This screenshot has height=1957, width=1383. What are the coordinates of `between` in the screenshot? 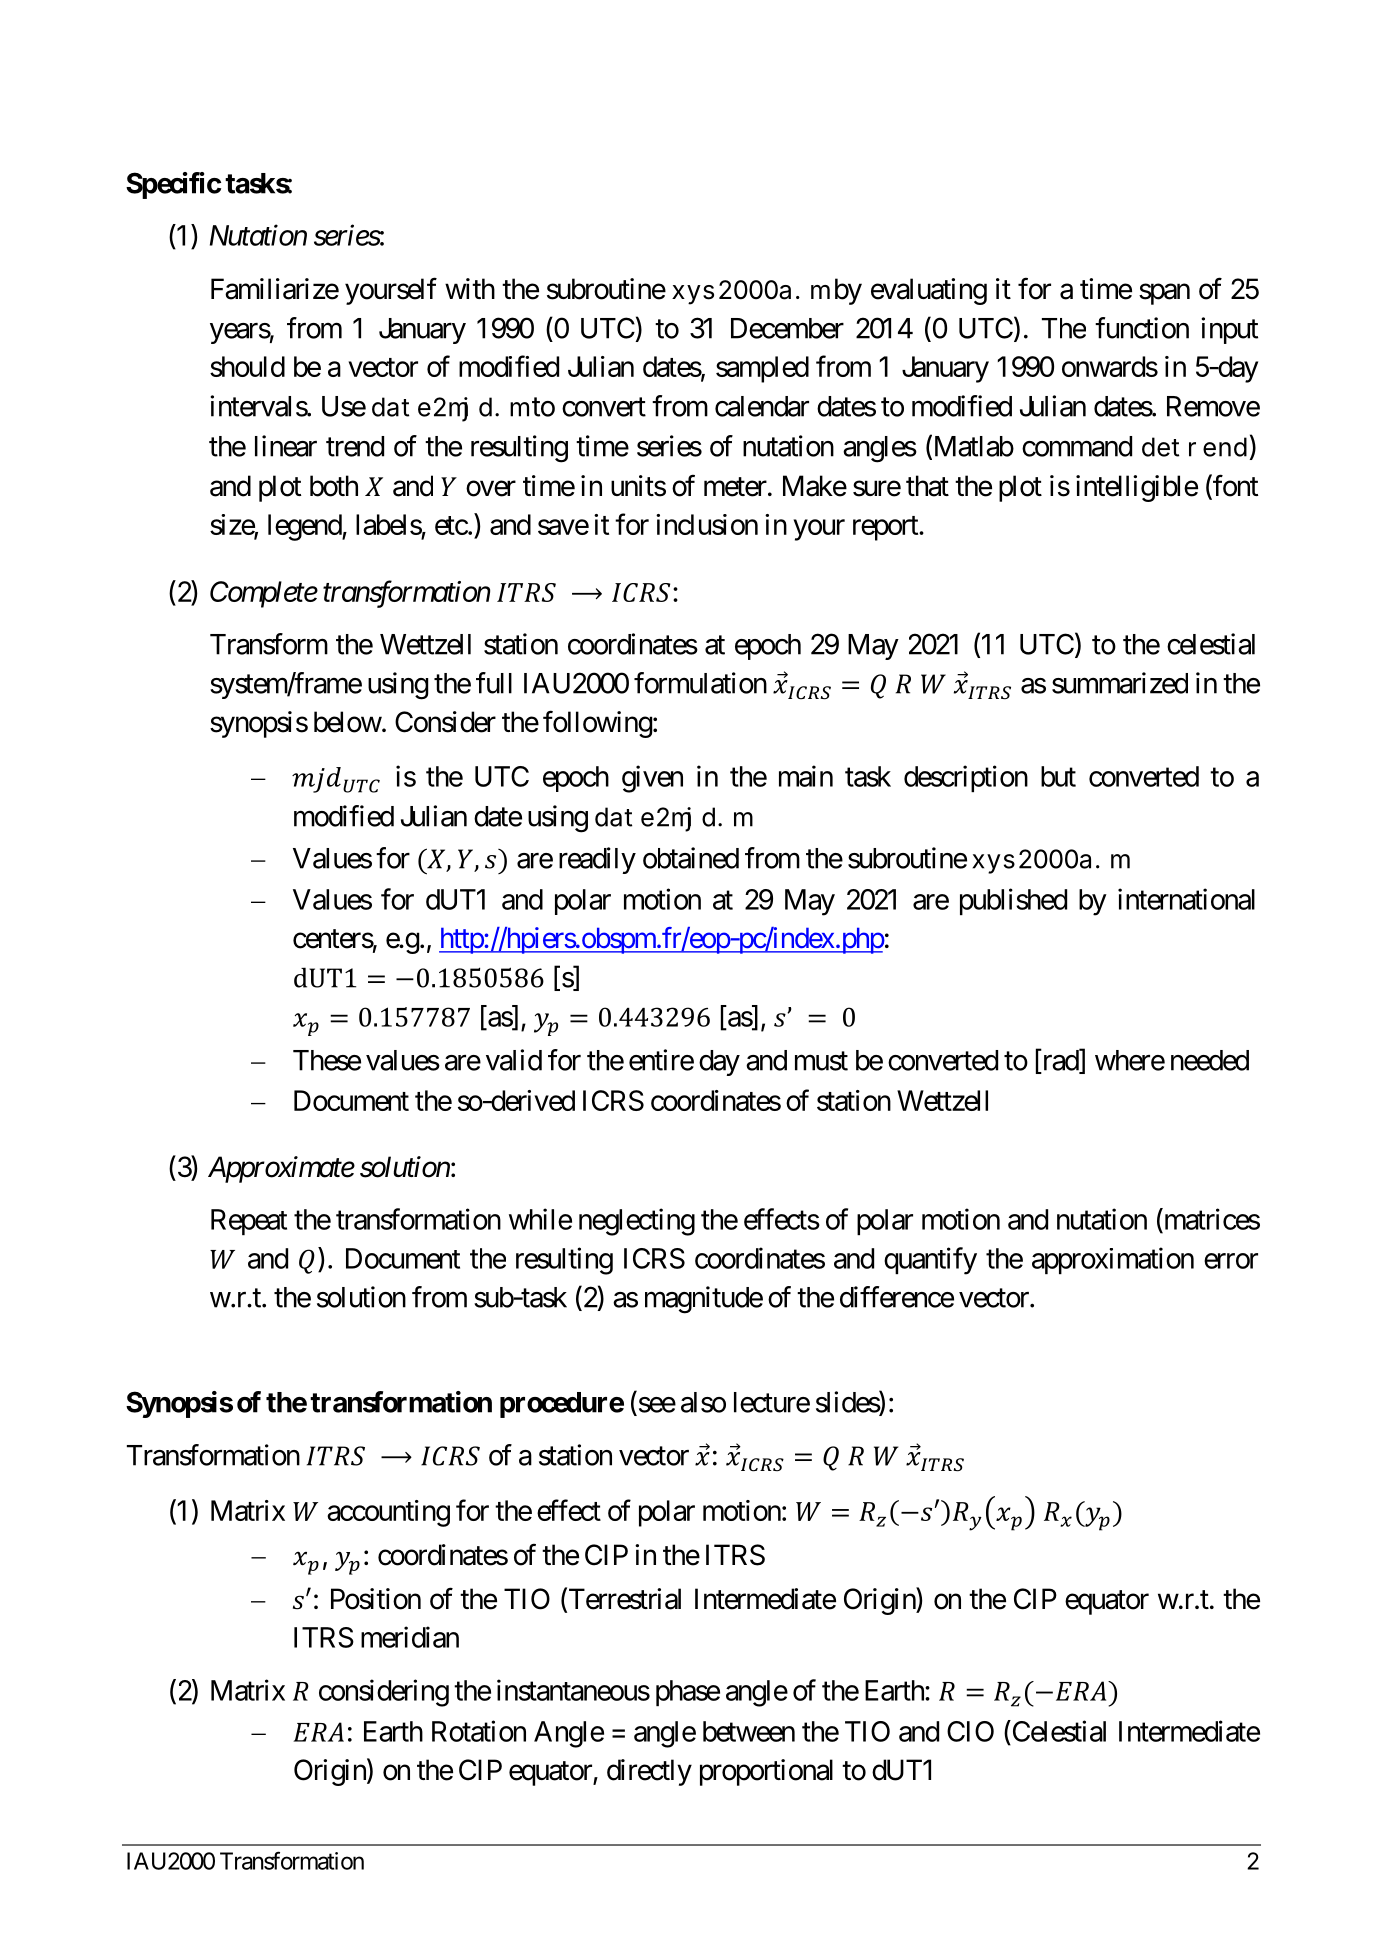 It's located at (749, 1731).
